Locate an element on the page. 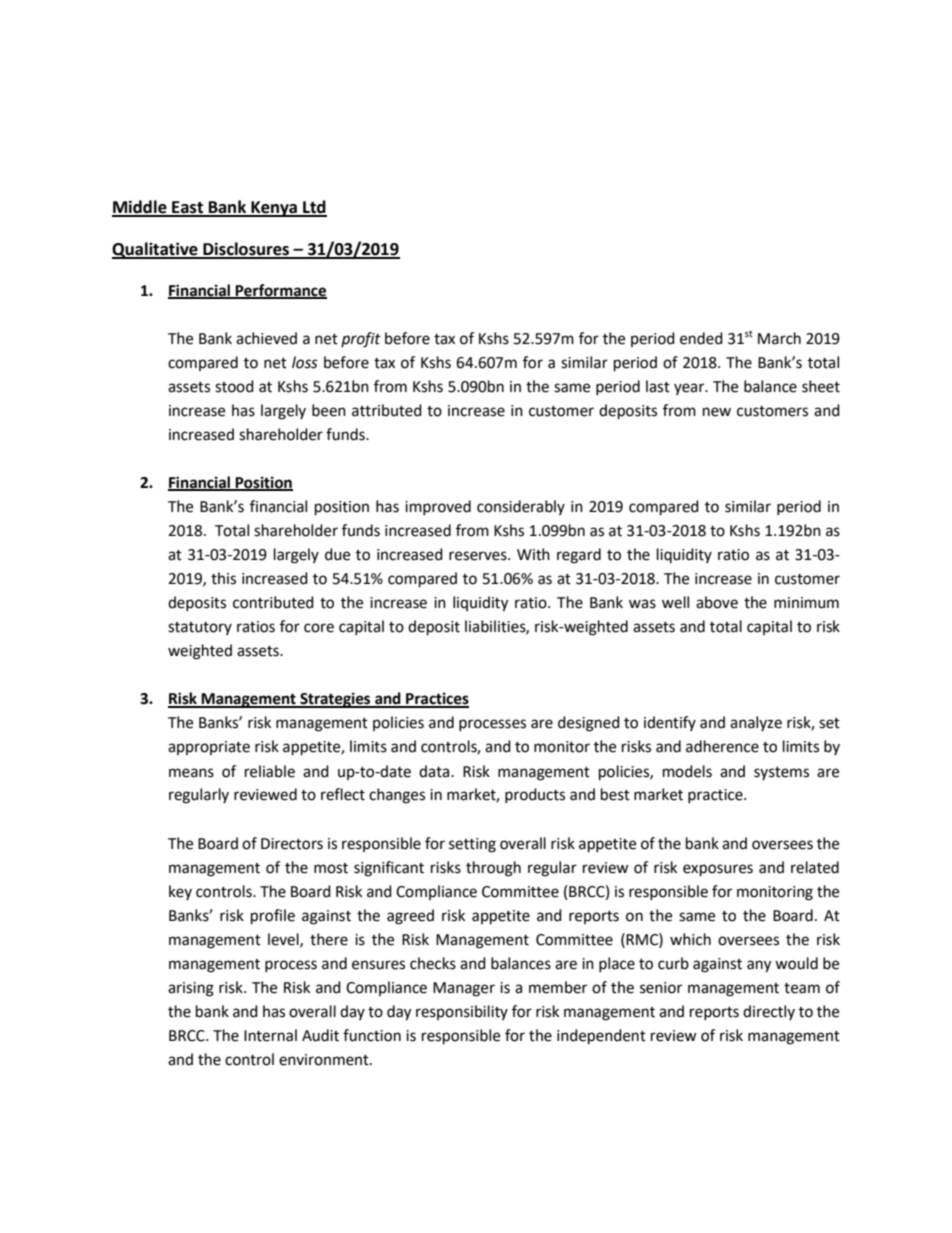 Image resolution: width=952 pixels, height=1233 pixels. considerably is located at coordinates (521, 507).
